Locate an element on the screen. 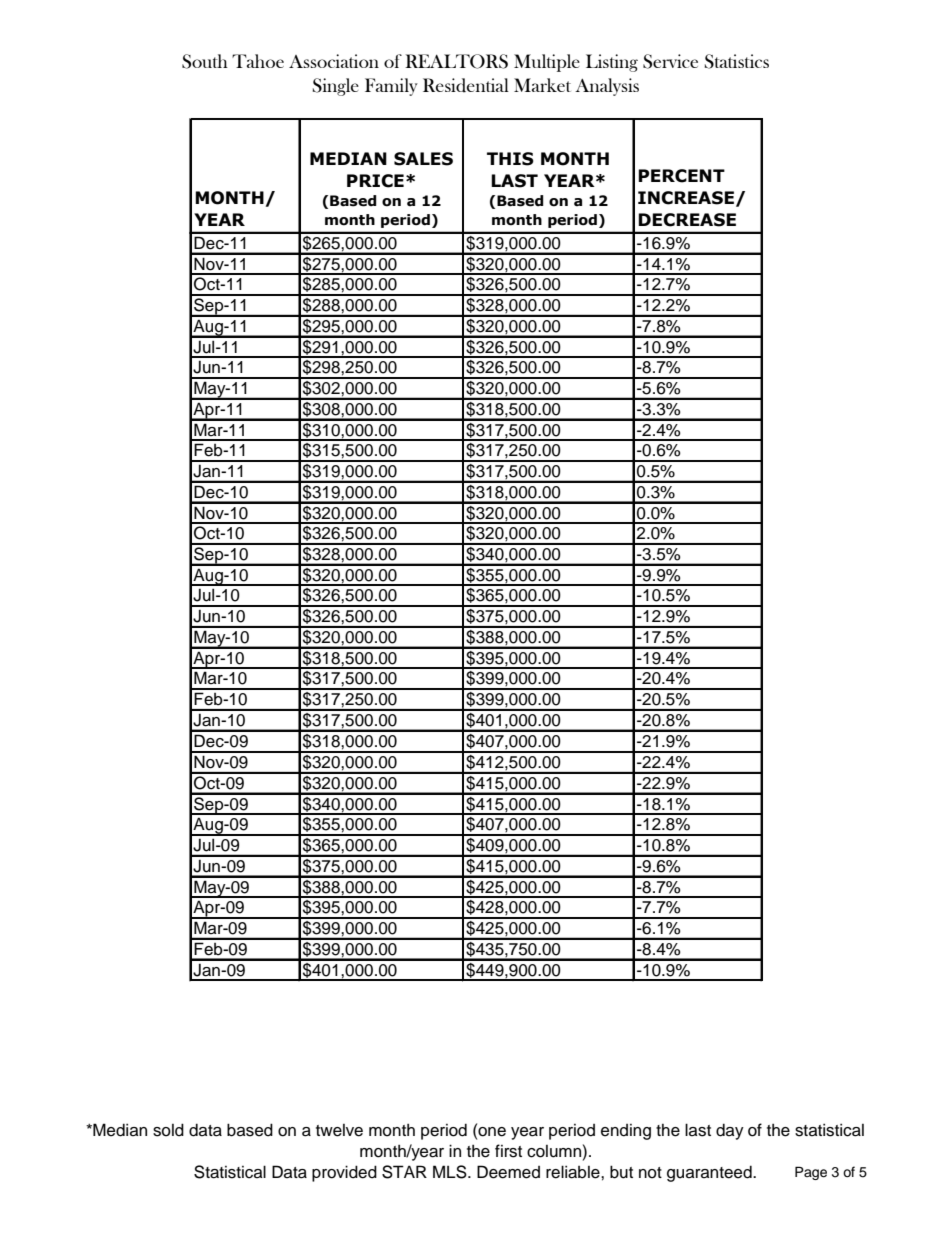 The height and width of the screenshot is (1233, 952). Residential is located at coordinates (466, 85).
